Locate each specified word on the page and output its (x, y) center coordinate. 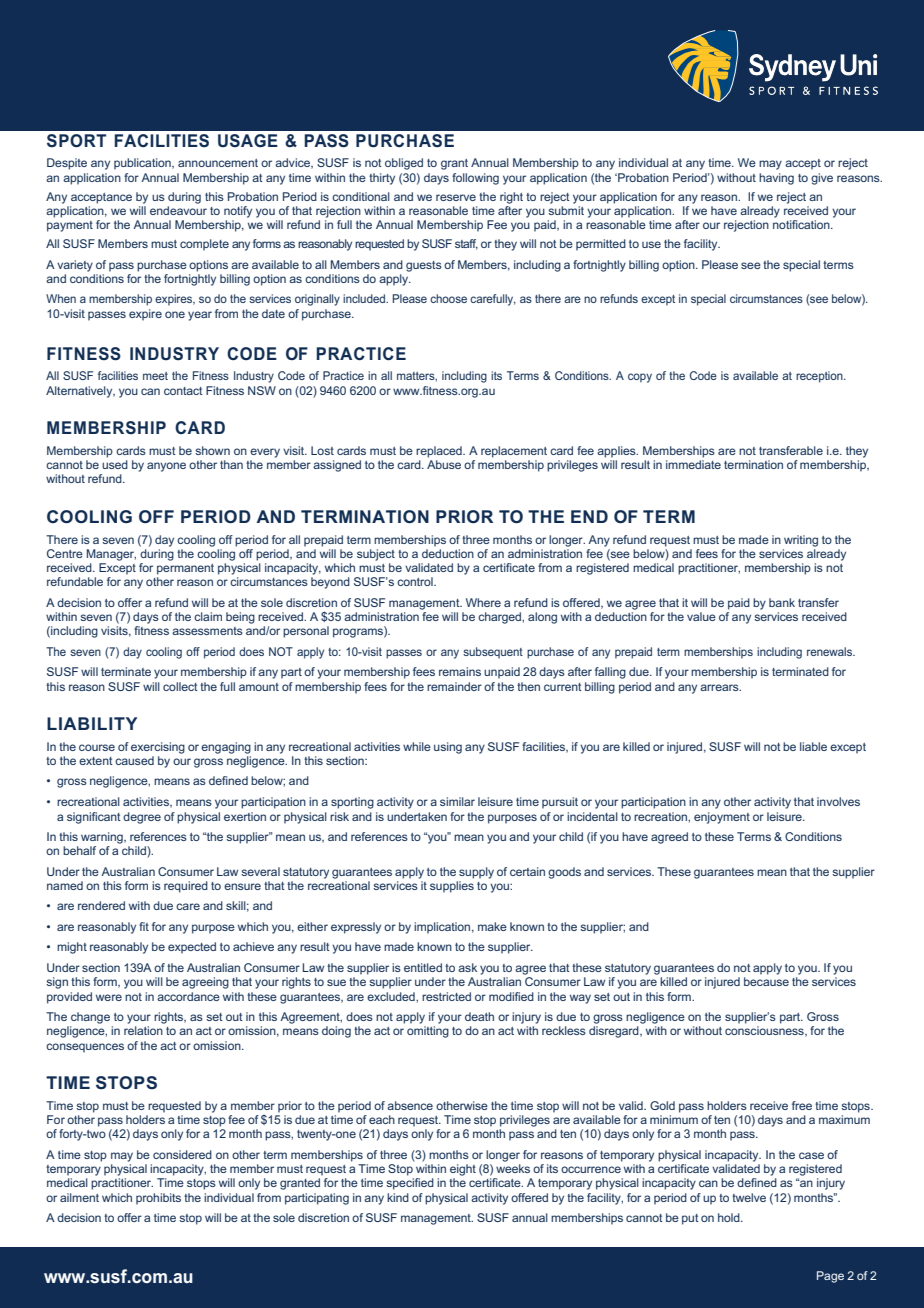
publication (143, 164)
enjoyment (722, 818)
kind (398, 1197)
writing (801, 541)
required (186, 887)
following (475, 179)
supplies (452, 887)
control (416, 581)
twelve (749, 1197)
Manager (111, 555)
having (776, 179)
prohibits (158, 1199)
